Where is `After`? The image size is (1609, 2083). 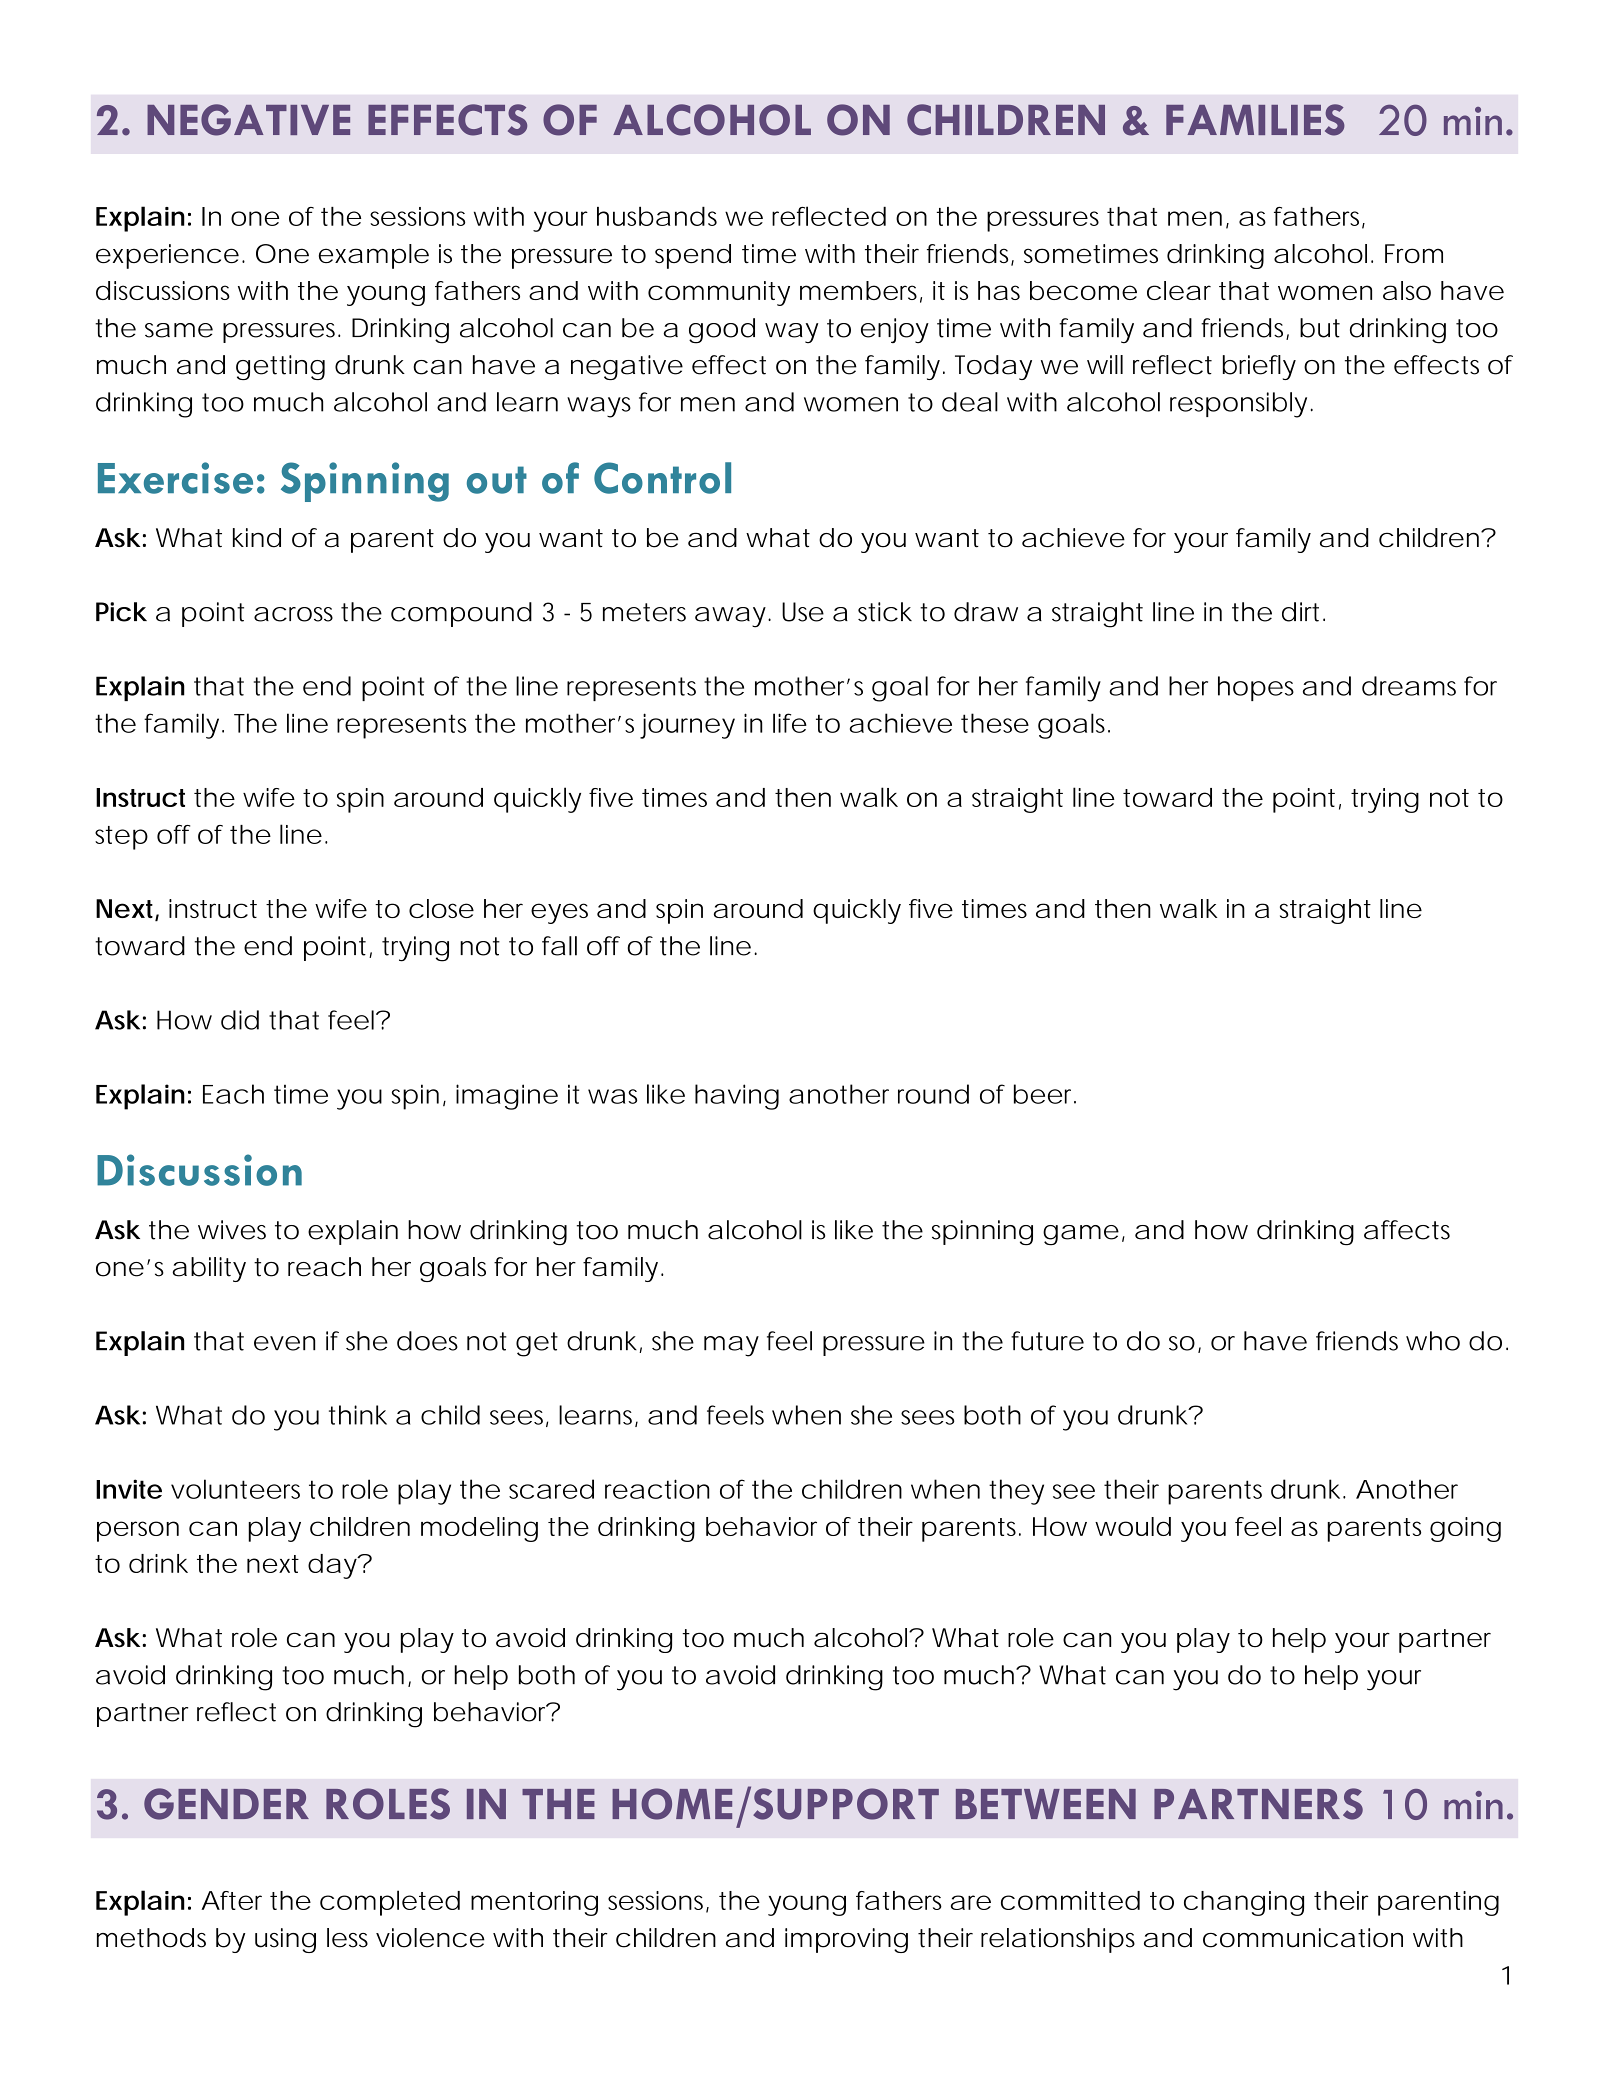
After is located at coordinates (231, 1900).
